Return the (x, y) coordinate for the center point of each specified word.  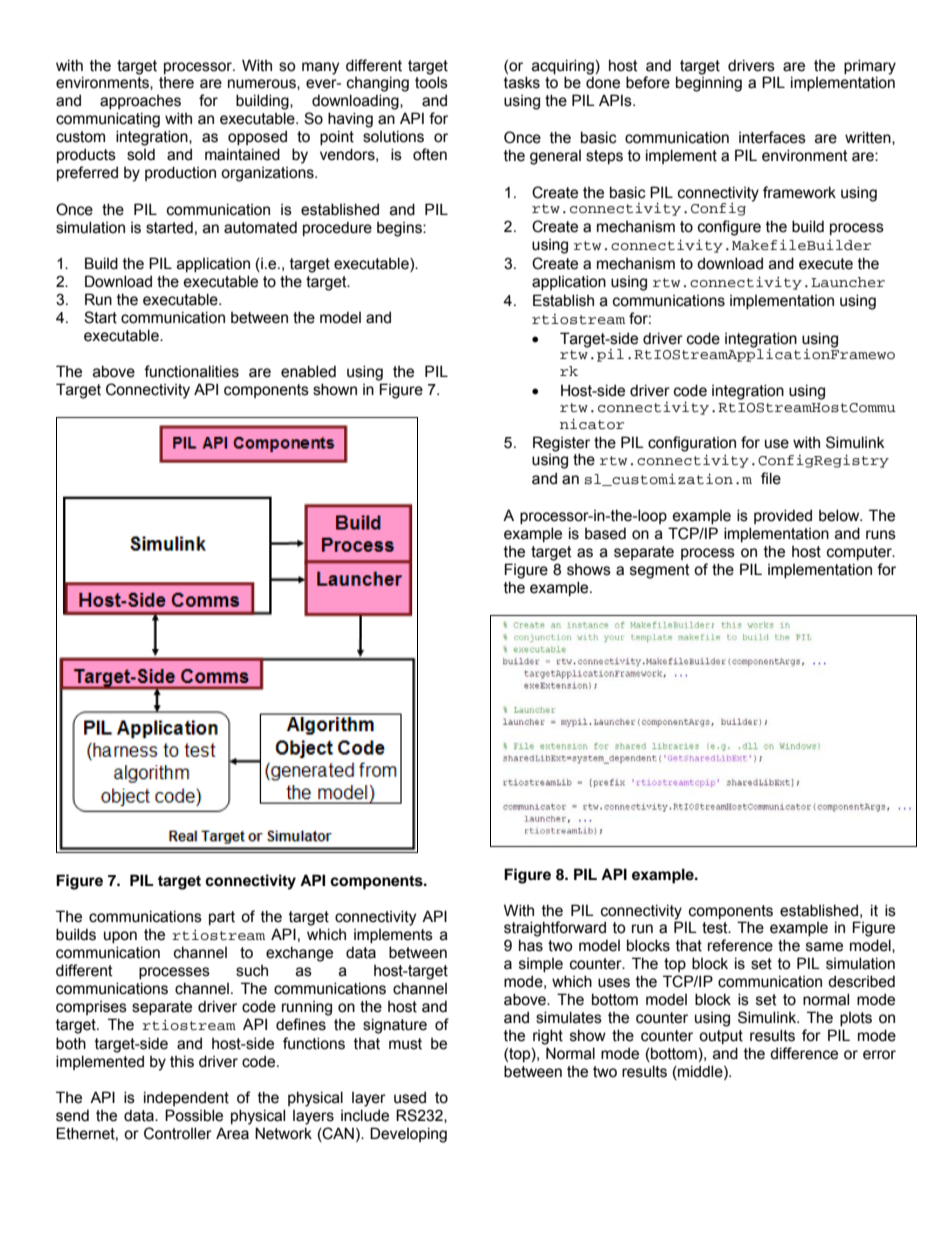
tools (431, 82)
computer (860, 553)
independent (186, 1098)
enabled (308, 371)
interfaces (772, 137)
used (410, 1097)
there (176, 83)
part (222, 918)
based (605, 533)
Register (561, 444)
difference (804, 1053)
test (716, 928)
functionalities (191, 371)
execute (826, 264)
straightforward (555, 929)
